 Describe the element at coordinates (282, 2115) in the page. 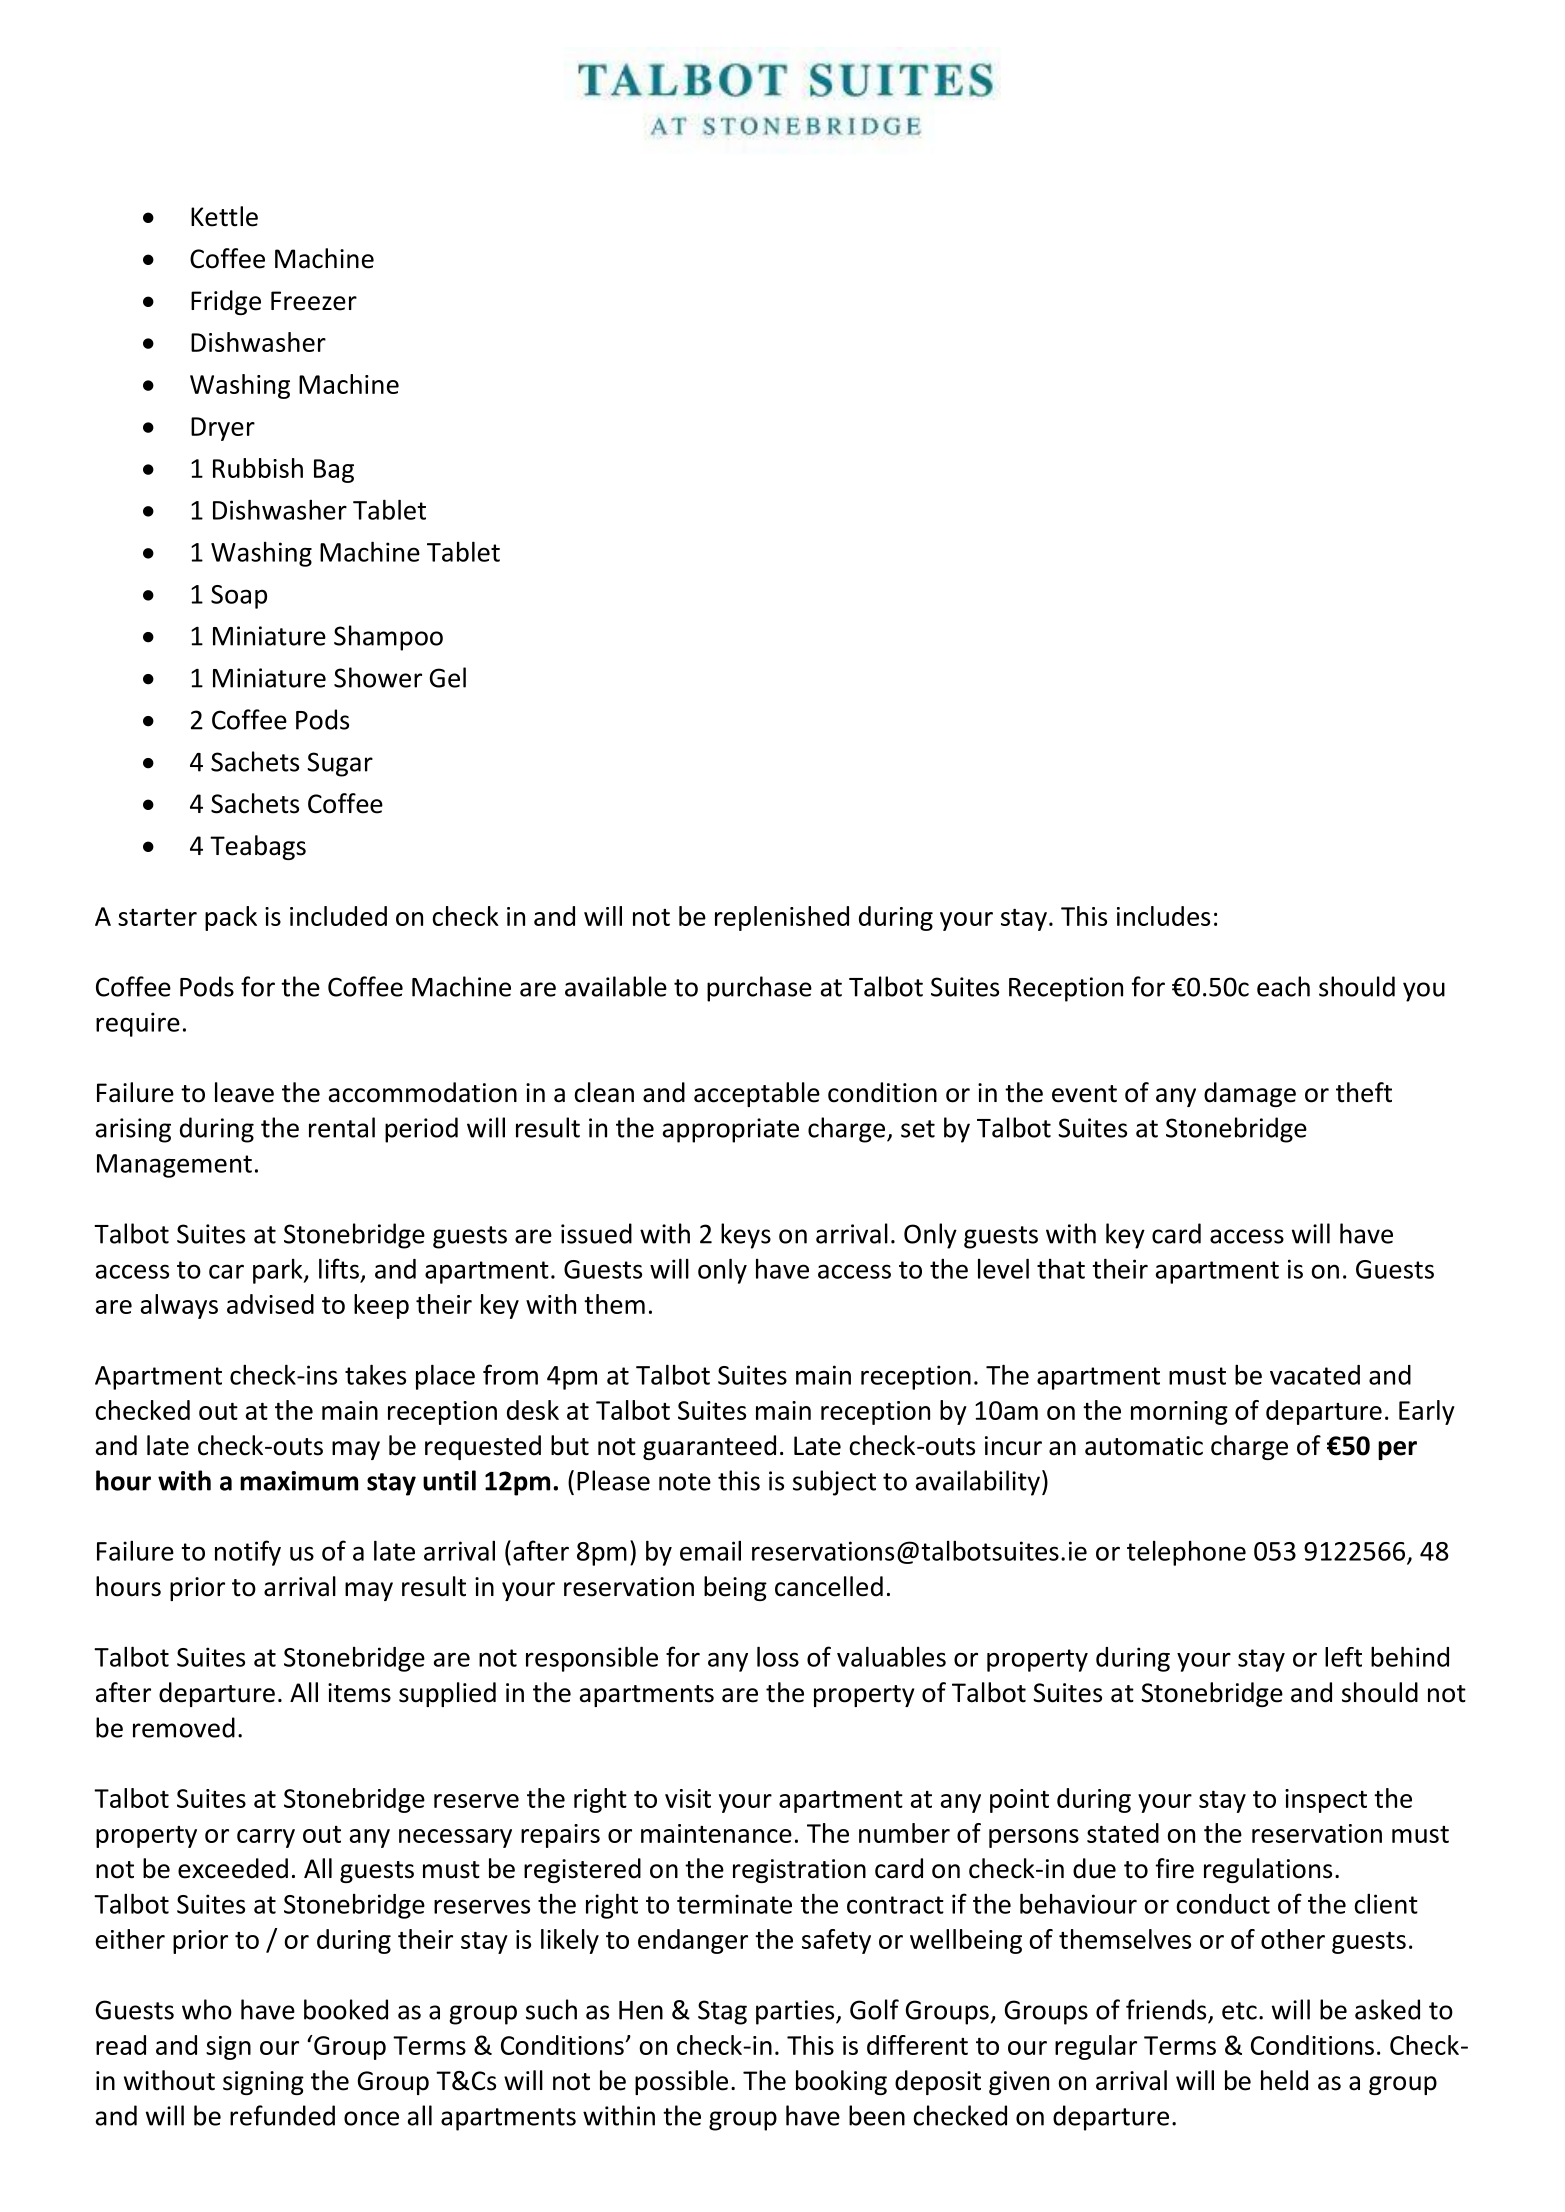

I see `refunded` at that location.
